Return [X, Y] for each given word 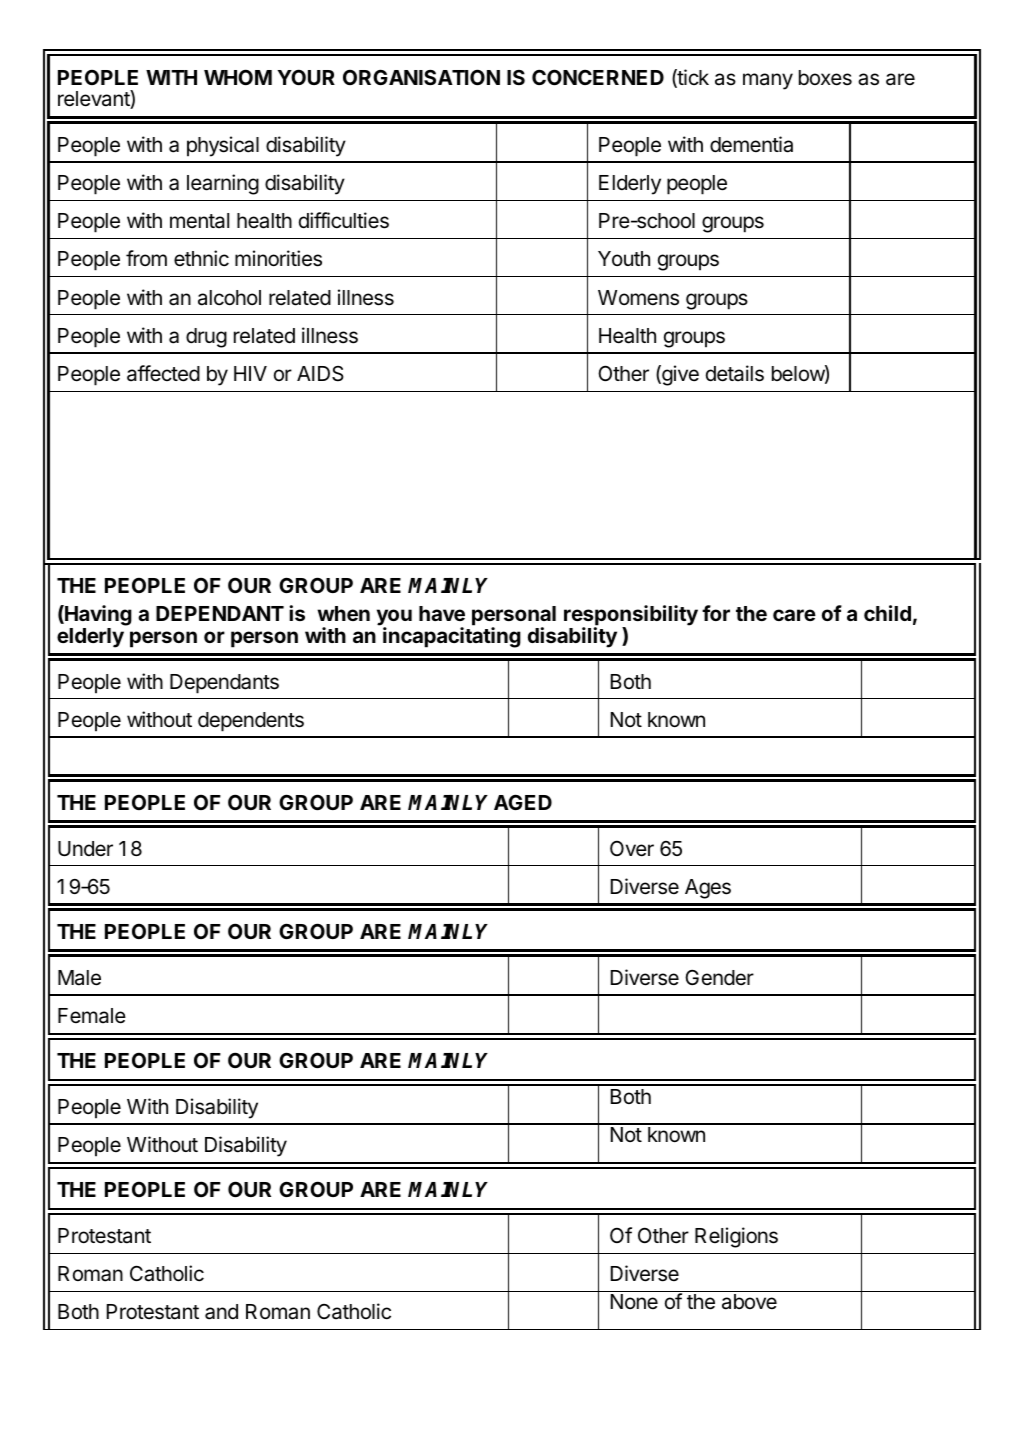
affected [163, 373]
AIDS [320, 374]
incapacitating [452, 637]
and [221, 1312]
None [634, 1301]
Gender [719, 977]
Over [632, 849]
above [749, 1302]
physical [223, 146]
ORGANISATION [421, 77]
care [794, 615]
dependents [251, 722]
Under [85, 849]
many [768, 81]
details [735, 373]
